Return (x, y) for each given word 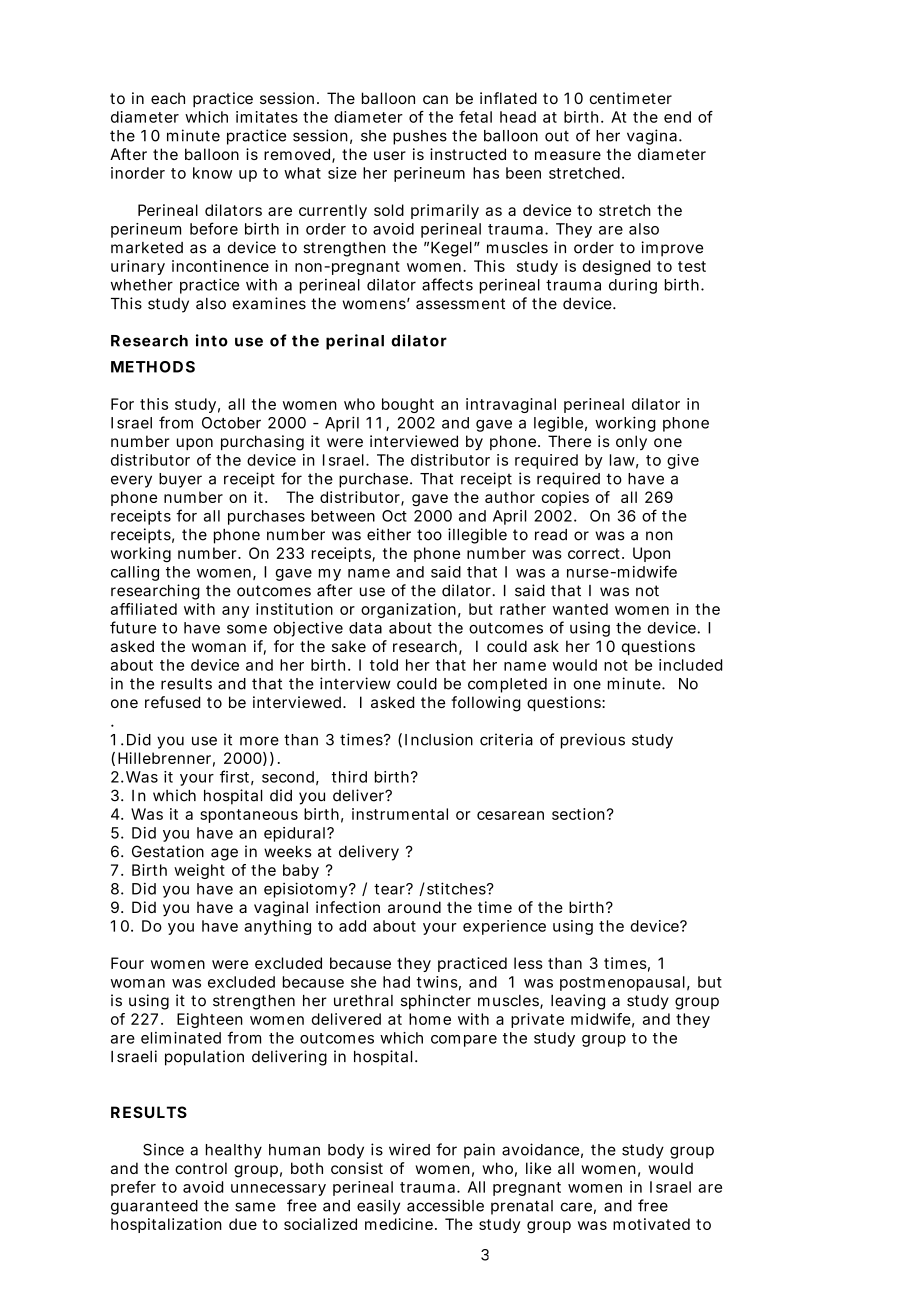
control (201, 1168)
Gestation (168, 851)
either (389, 534)
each (168, 98)
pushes (420, 137)
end (677, 117)
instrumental (400, 814)
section (578, 814)
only (631, 442)
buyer (180, 480)
